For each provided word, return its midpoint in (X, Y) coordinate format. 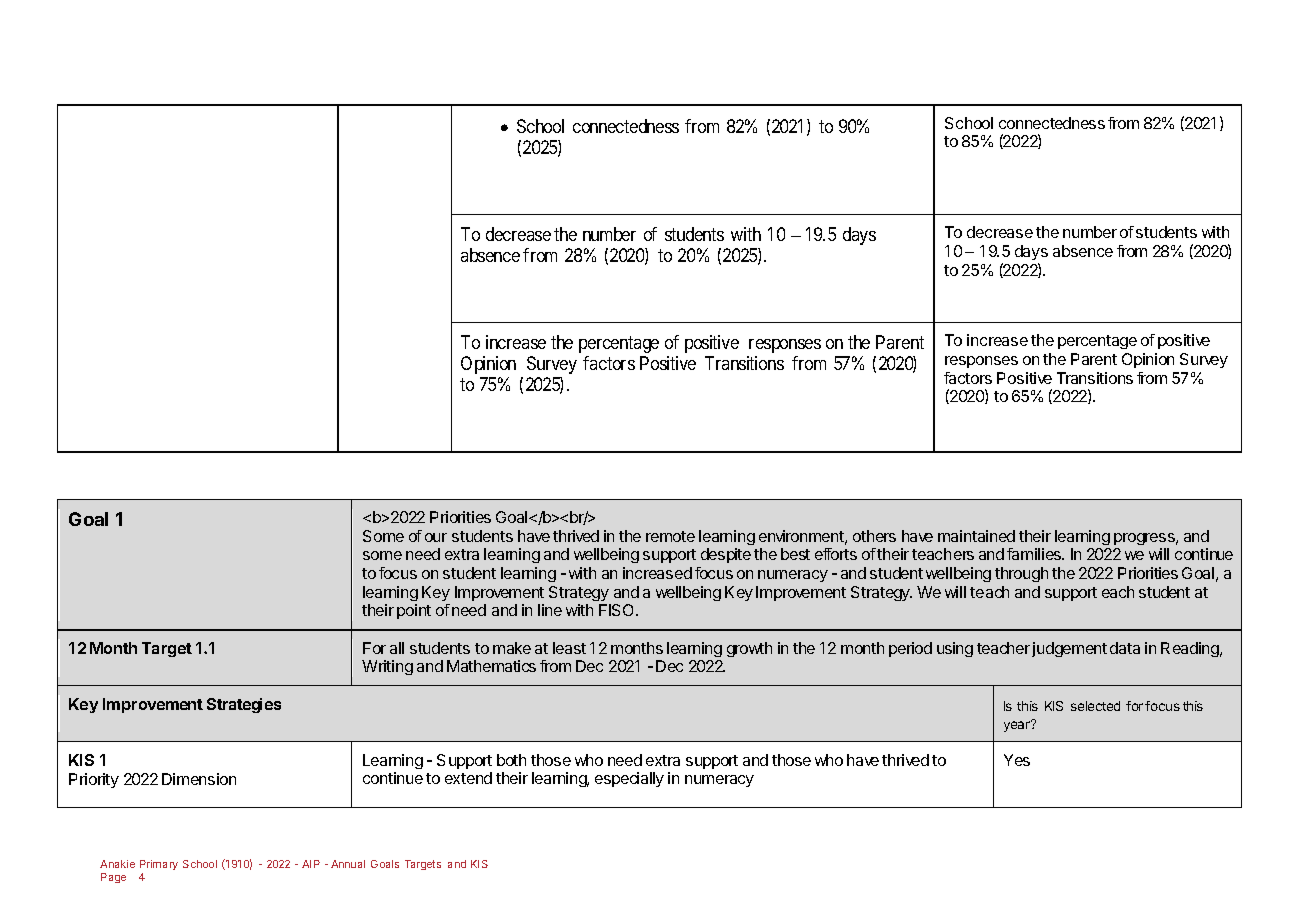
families (1035, 554)
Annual (348, 864)
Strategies (244, 705)
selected (1095, 706)
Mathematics (491, 666)
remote (670, 536)
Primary (159, 865)
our (436, 537)
